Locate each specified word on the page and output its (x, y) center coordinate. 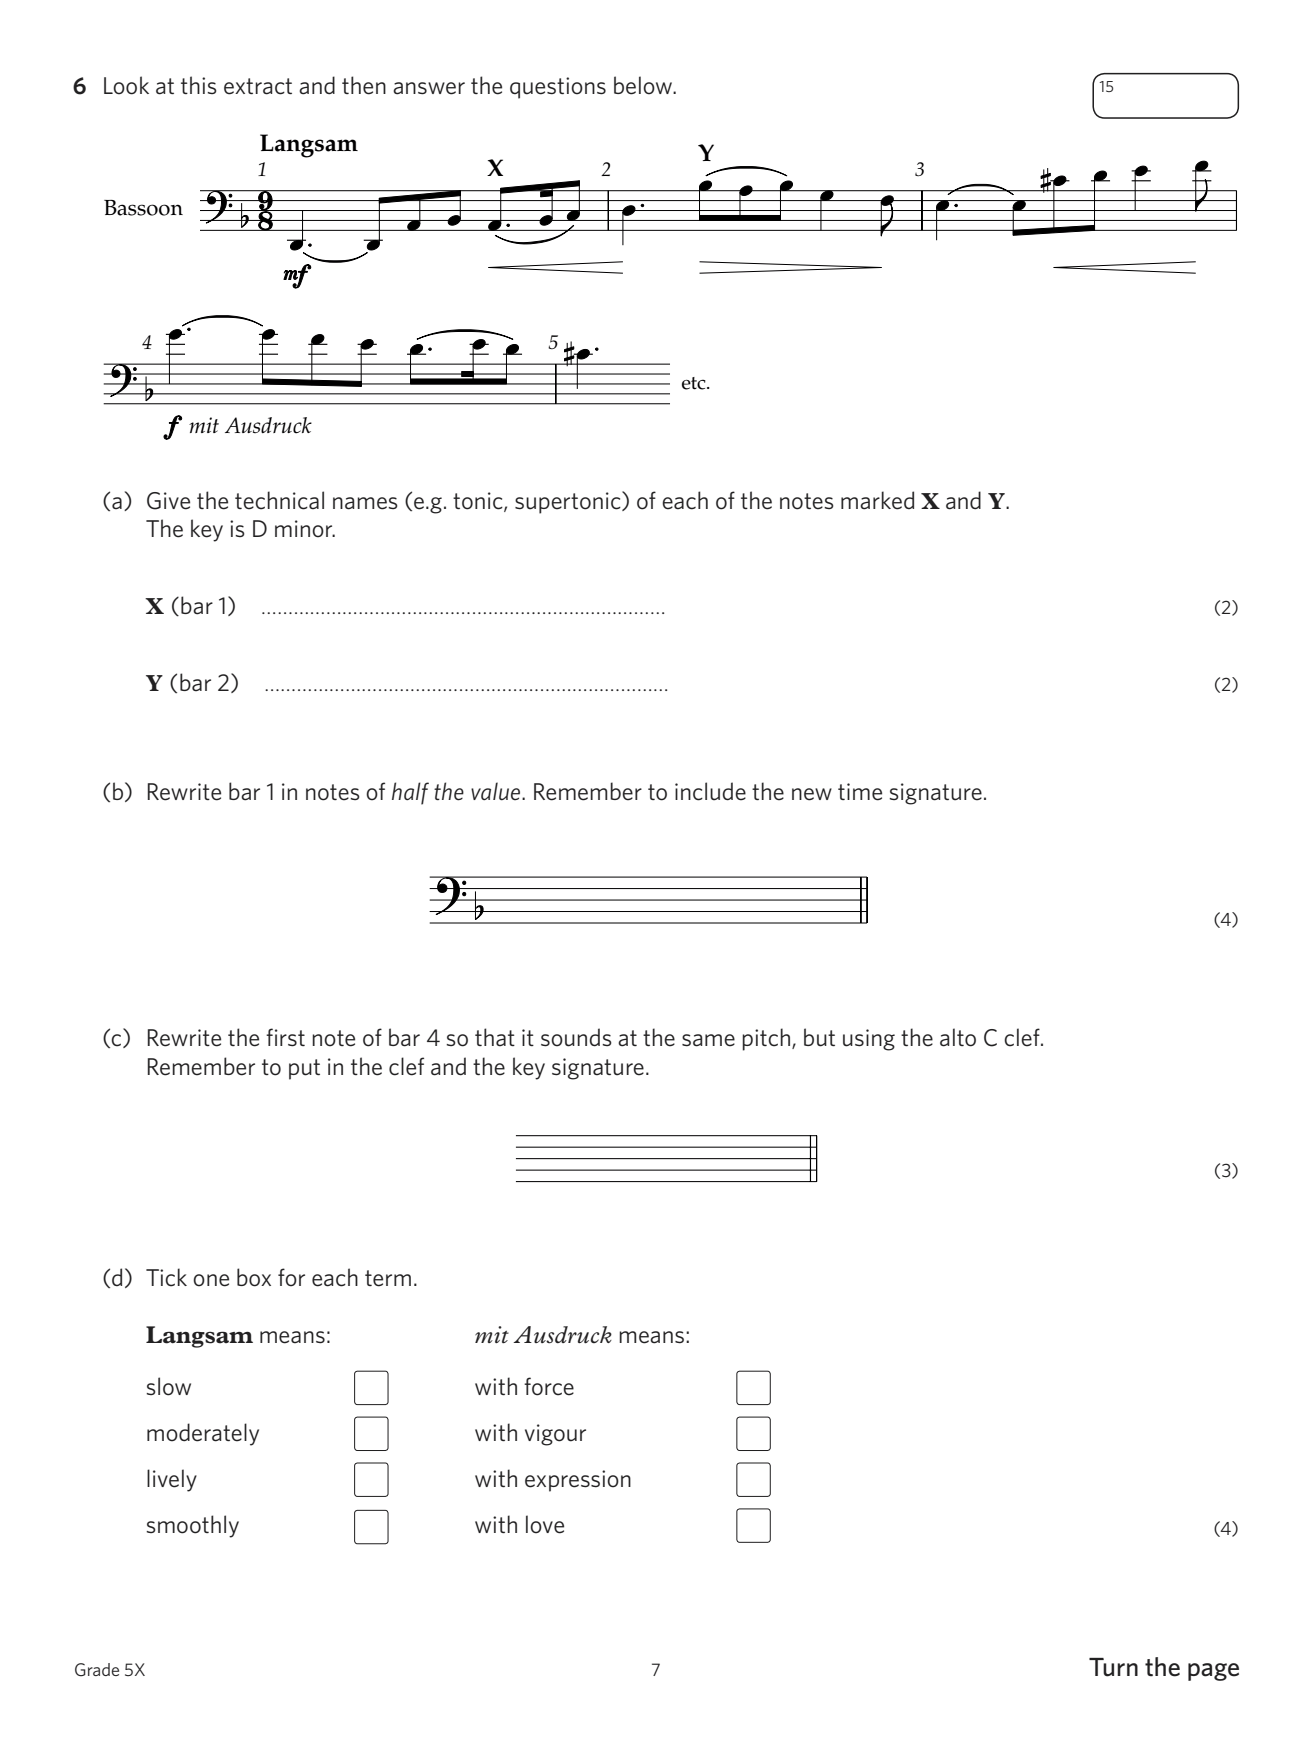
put (304, 1069)
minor (305, 529)
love (545, 1524)
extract (258, 86)
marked (877, 500)
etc (695, 383)
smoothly (192, 1526)
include (710, 791)
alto (958, 1037)
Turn (1113, 1667)
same (708, 1040)
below (644, 85)
